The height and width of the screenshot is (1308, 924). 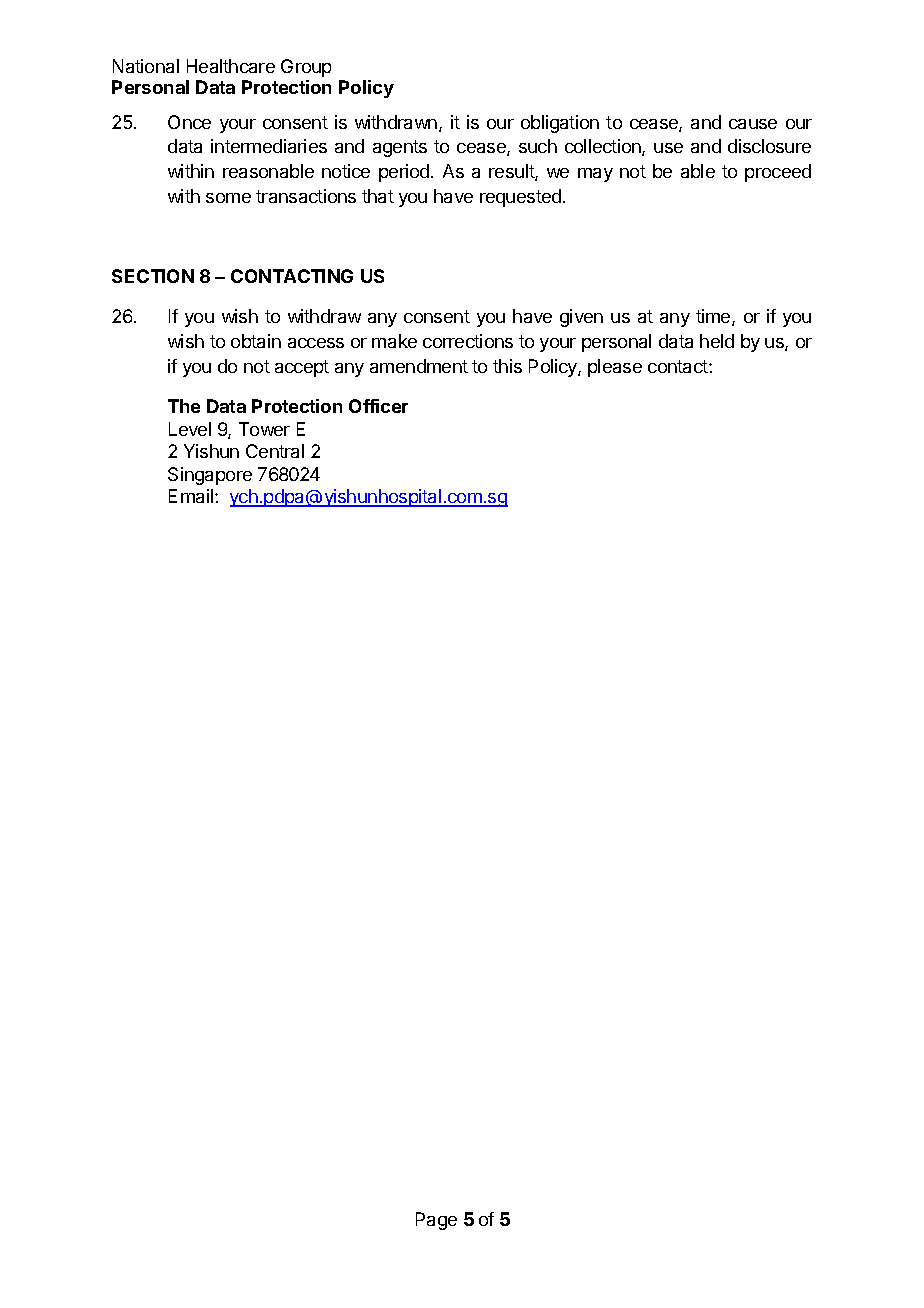 What do you see at coordinates (615, 368) in the screenshot?
I see `please` at bounding box center [615, 368].
